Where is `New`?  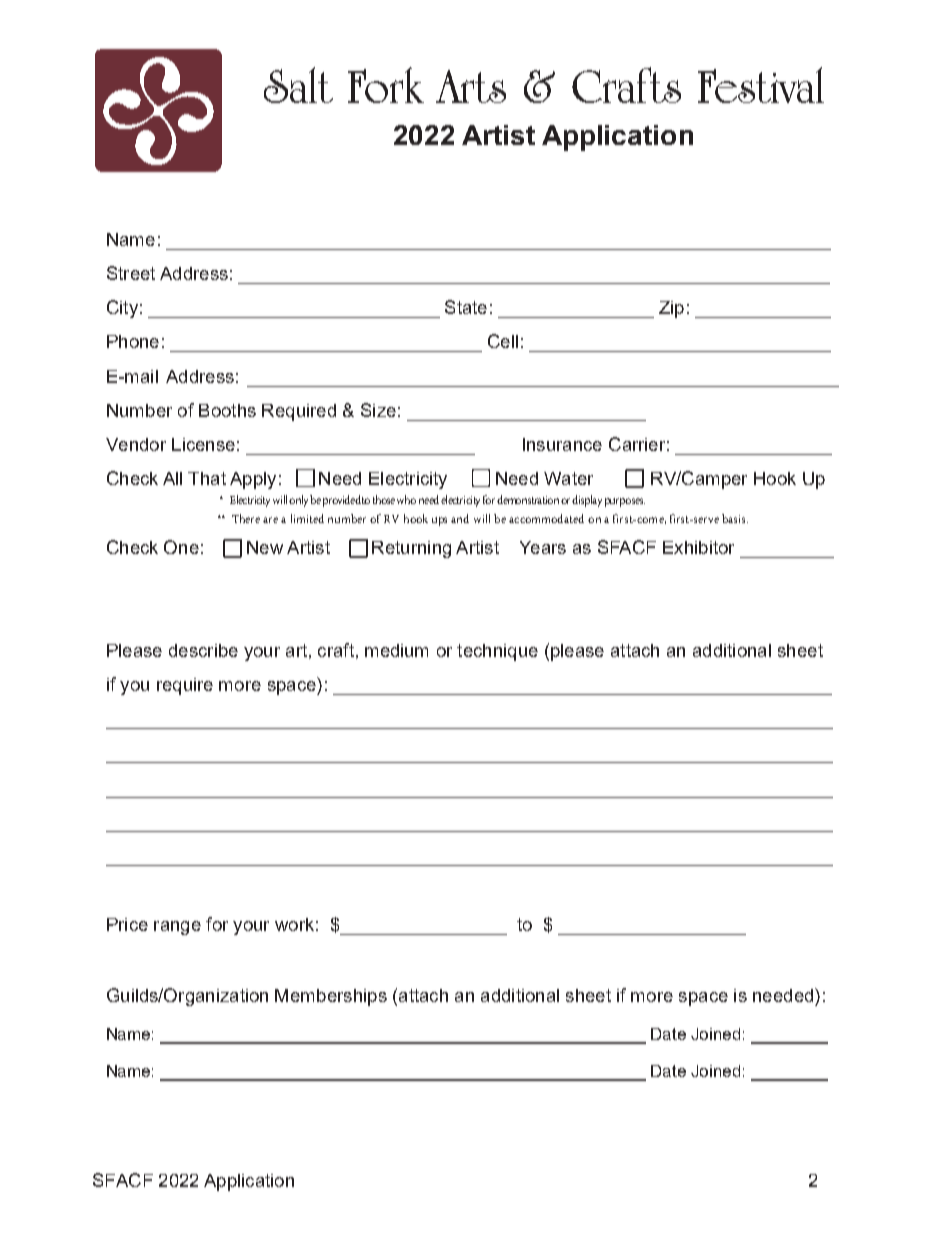 New is located at coordinates (265, 547).
